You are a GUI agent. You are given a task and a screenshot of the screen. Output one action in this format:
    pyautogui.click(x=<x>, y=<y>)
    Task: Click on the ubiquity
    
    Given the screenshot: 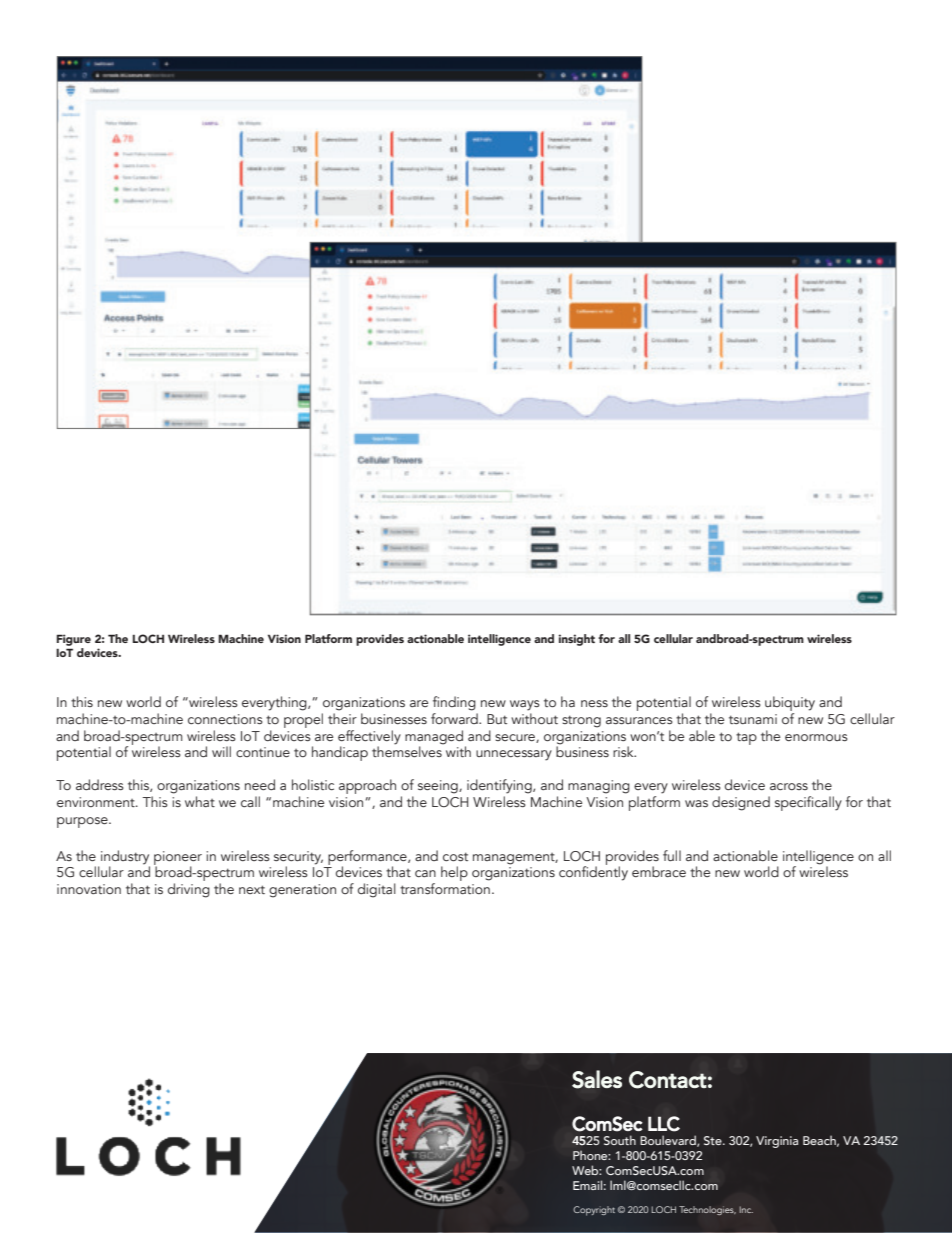 What is the action you would take?
    pyautogui.click(x=790, y=705)
